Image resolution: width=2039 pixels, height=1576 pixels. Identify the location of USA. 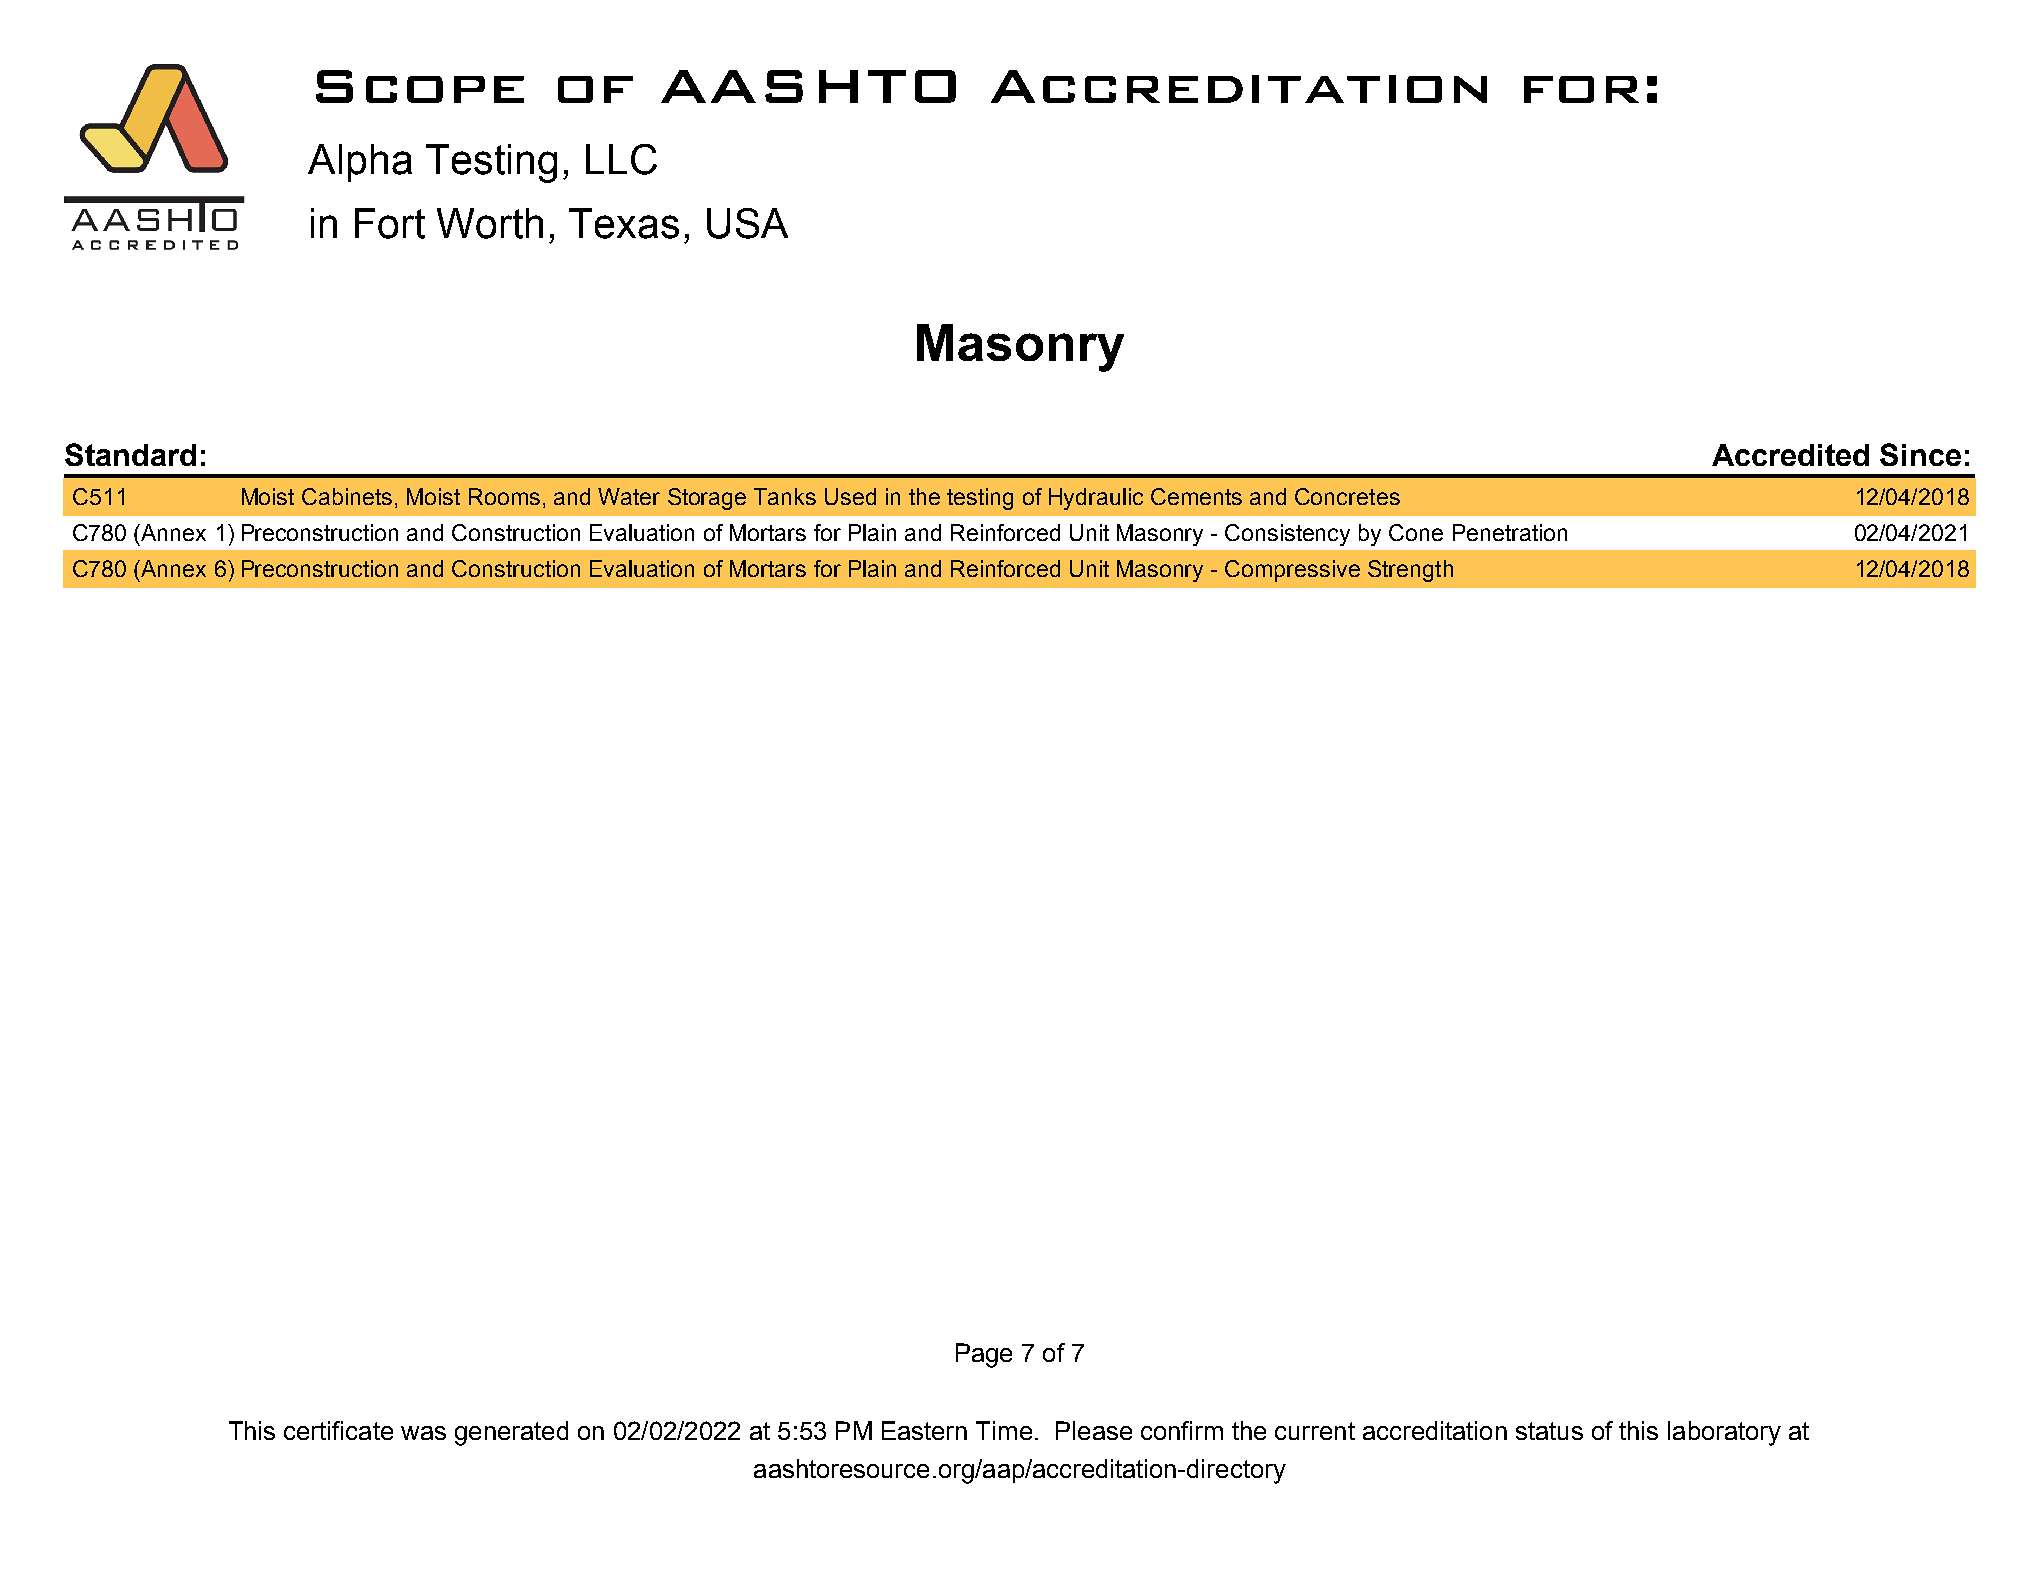
(747, 223).
